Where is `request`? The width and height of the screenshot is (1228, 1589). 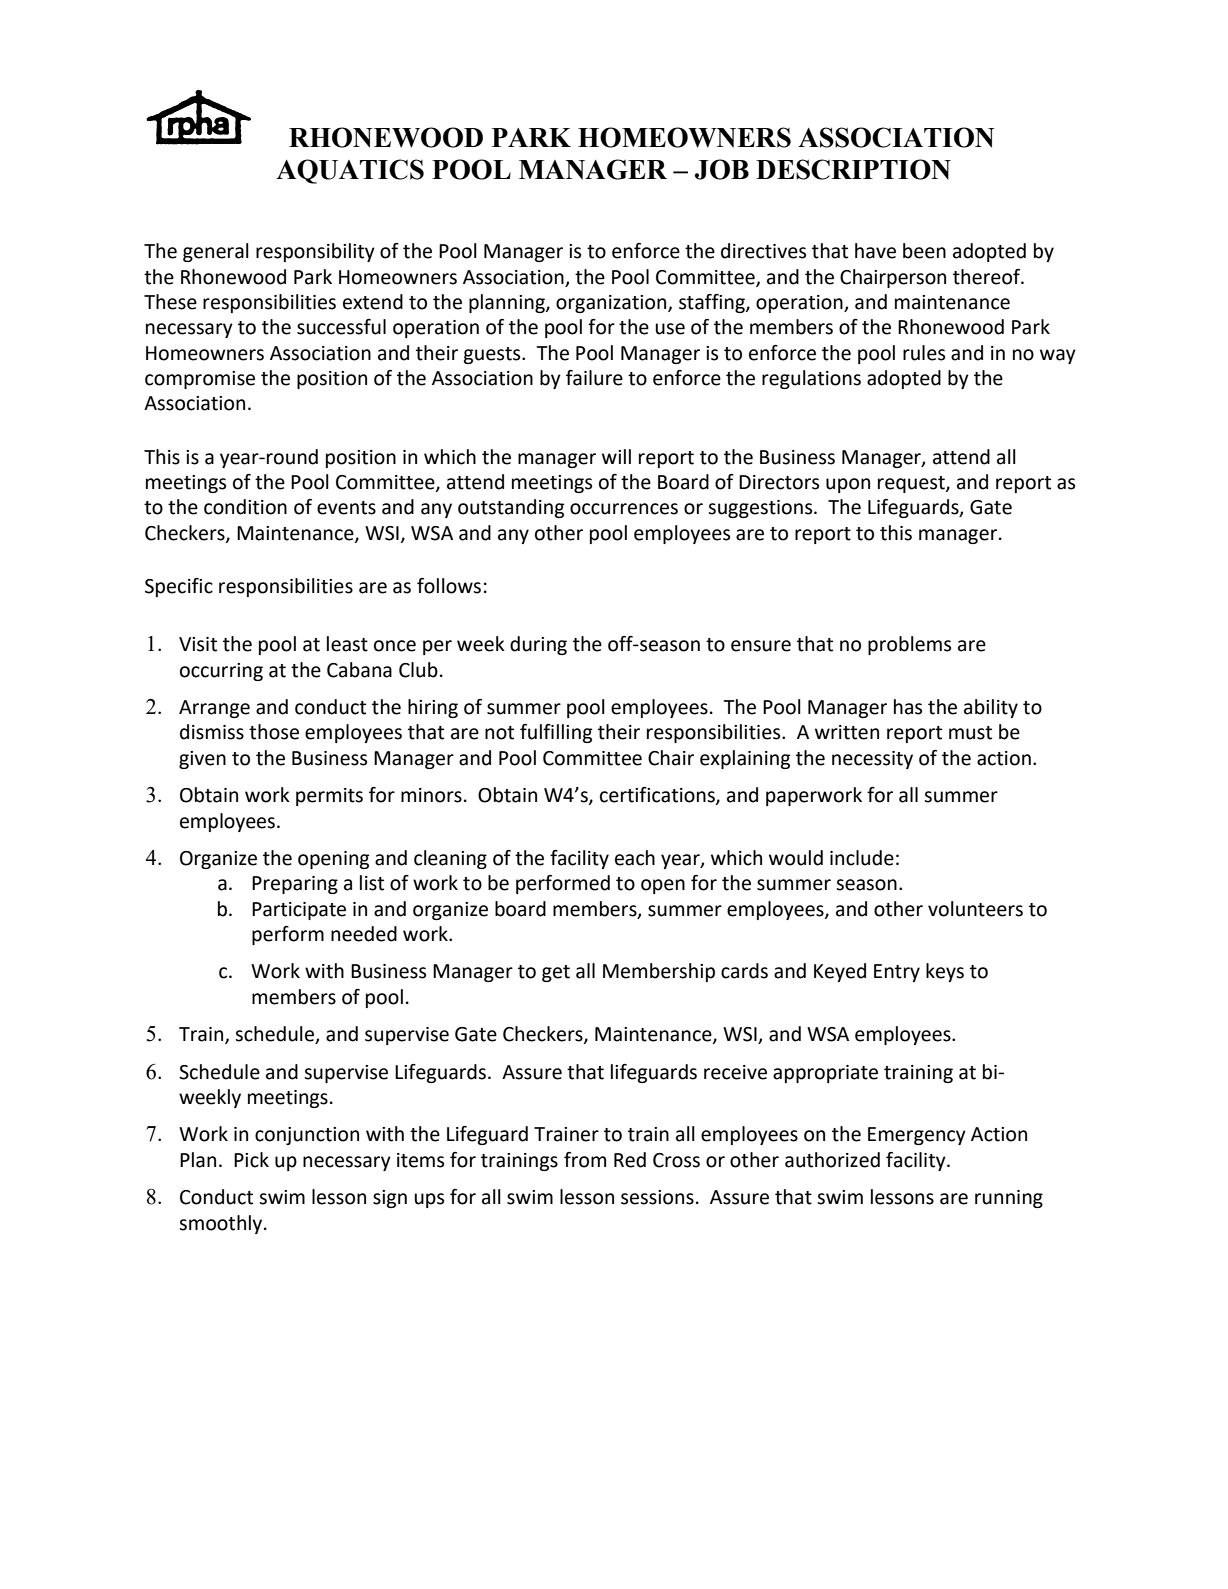 request is located at coordinates (912, 484).
